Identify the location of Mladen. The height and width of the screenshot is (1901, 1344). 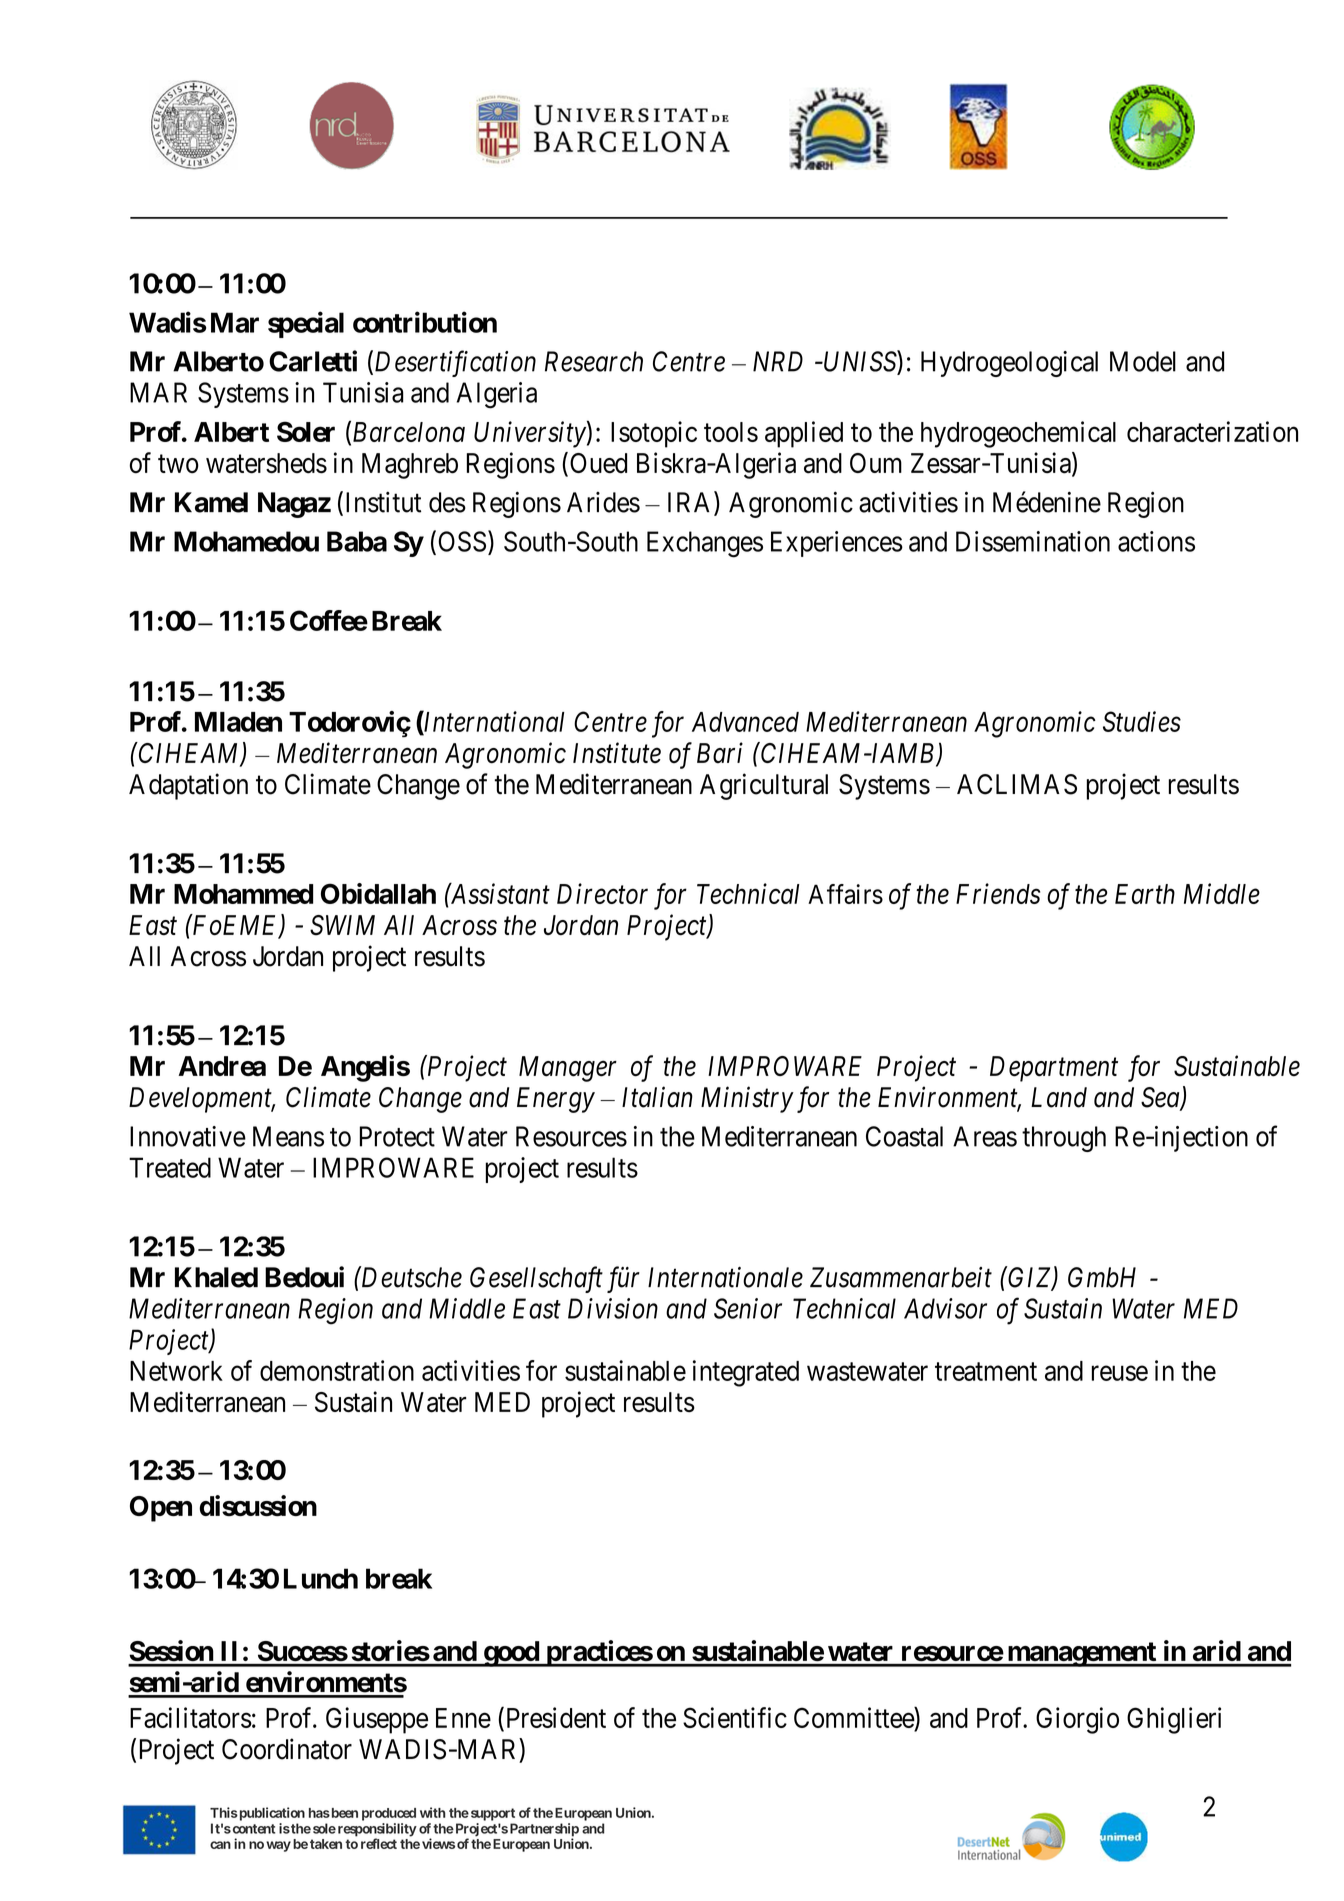
(238, 722).
